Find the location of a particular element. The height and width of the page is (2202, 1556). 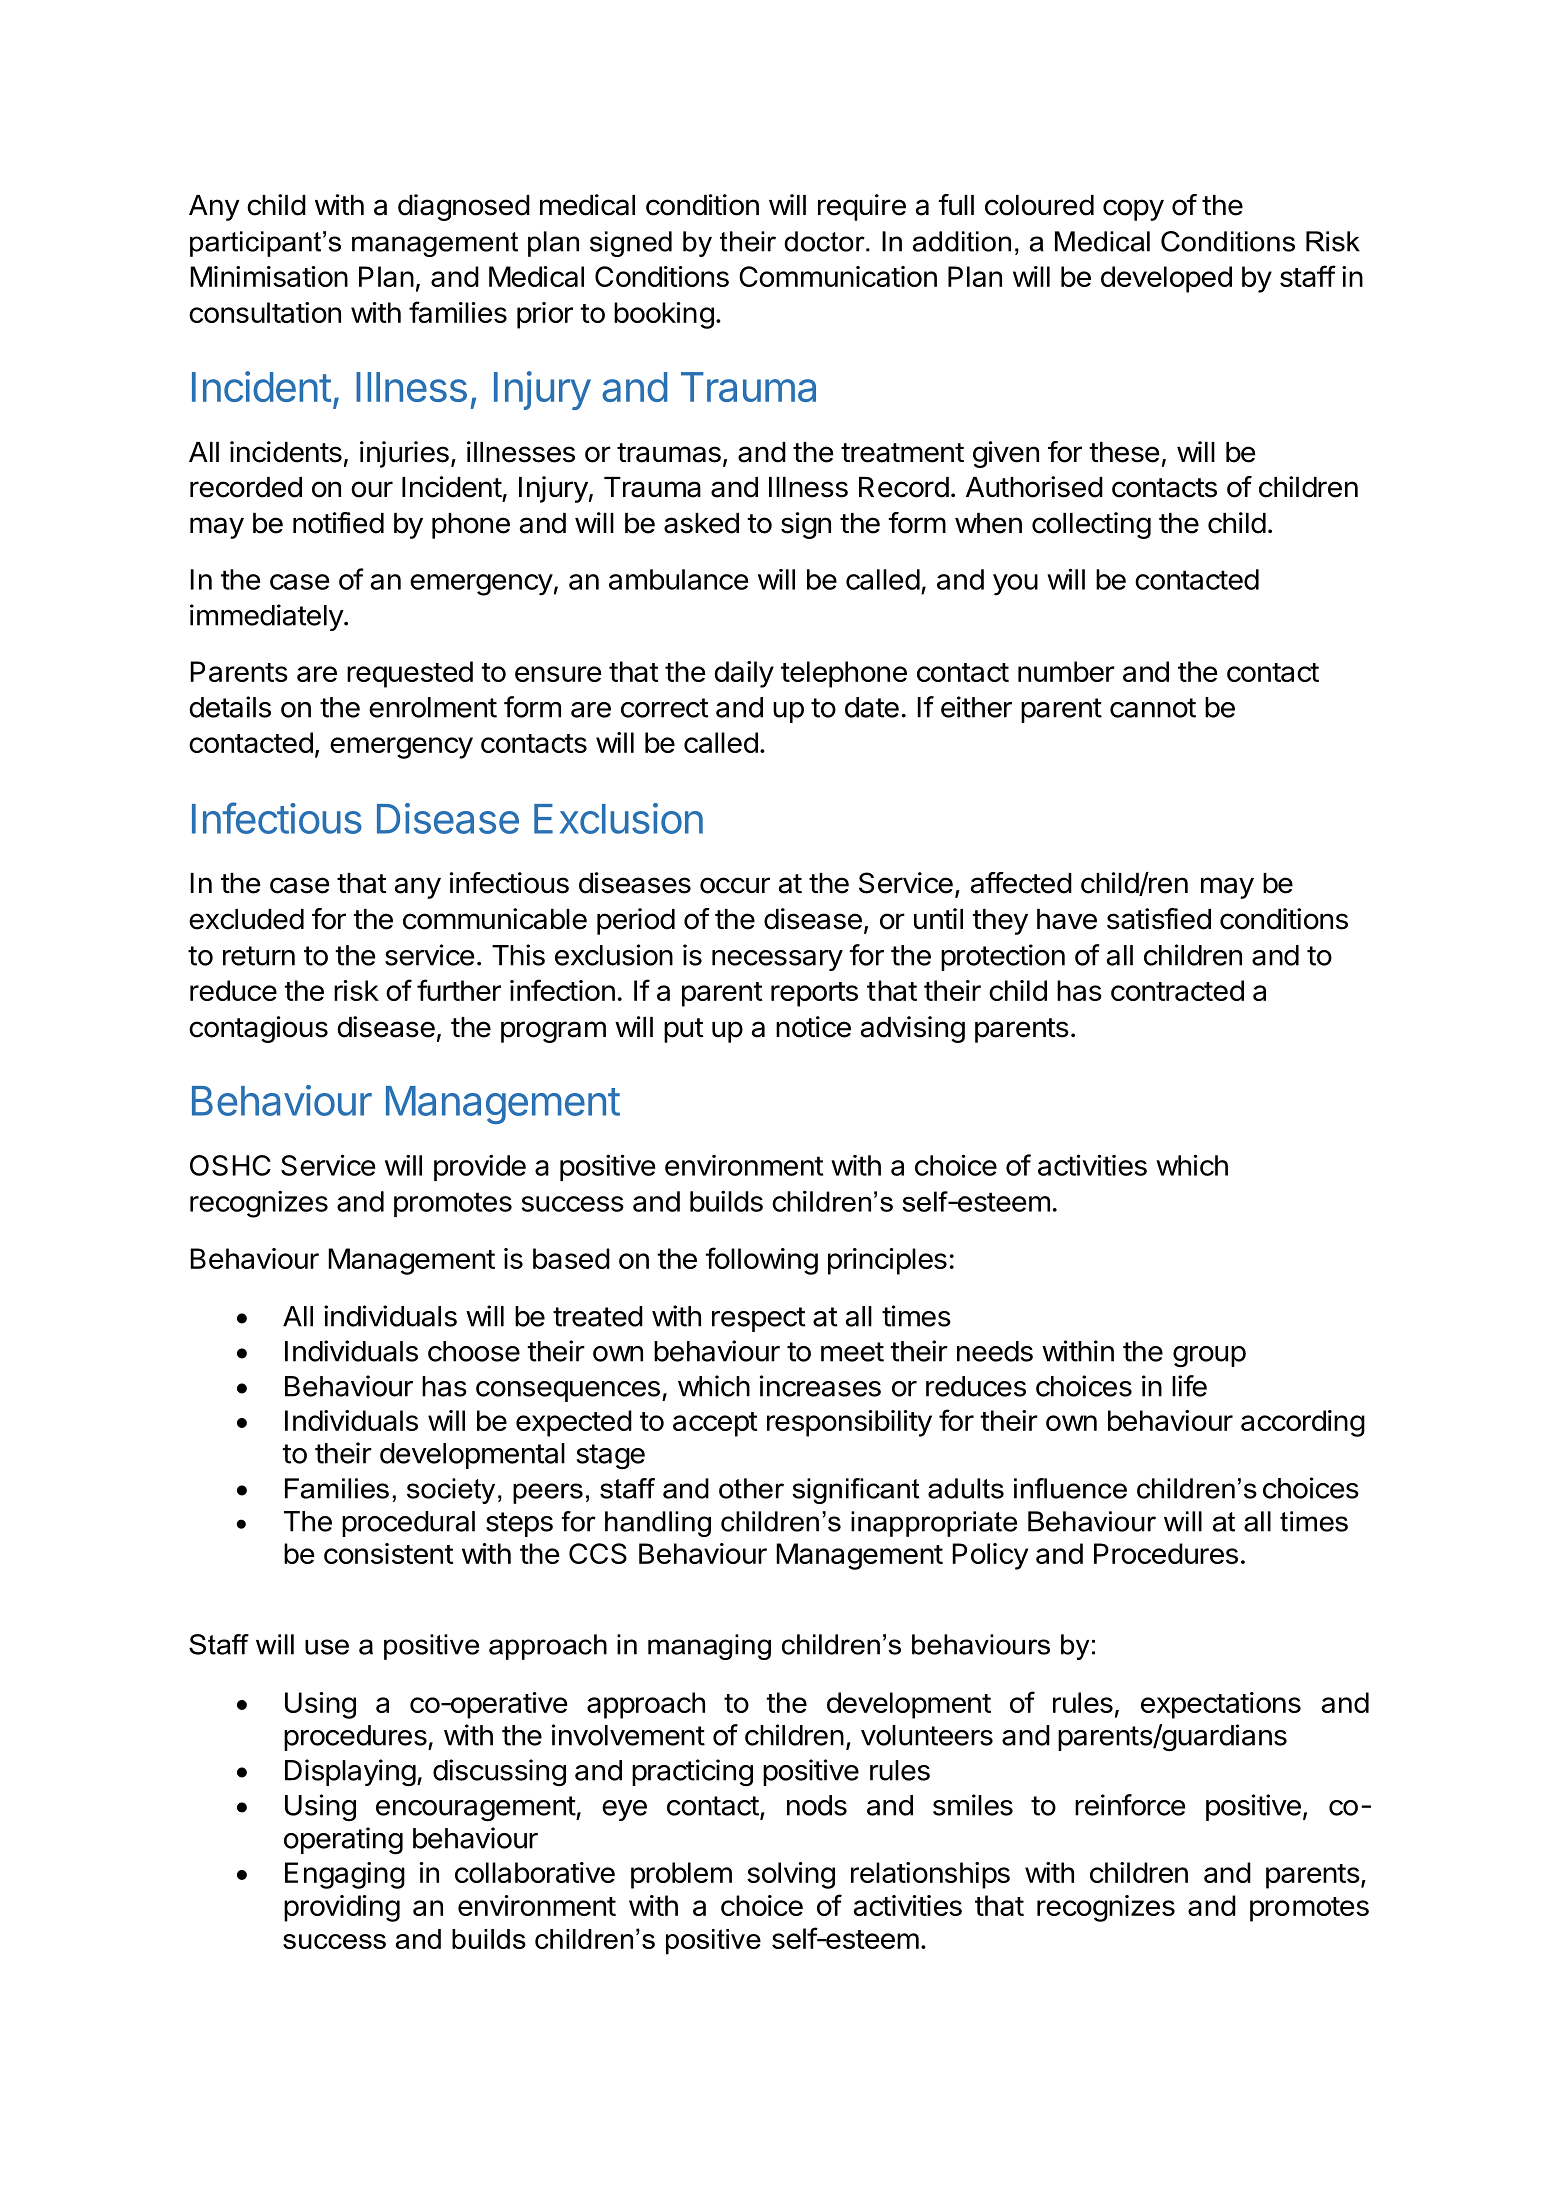

respect is located at coordinates (759, 1319).
